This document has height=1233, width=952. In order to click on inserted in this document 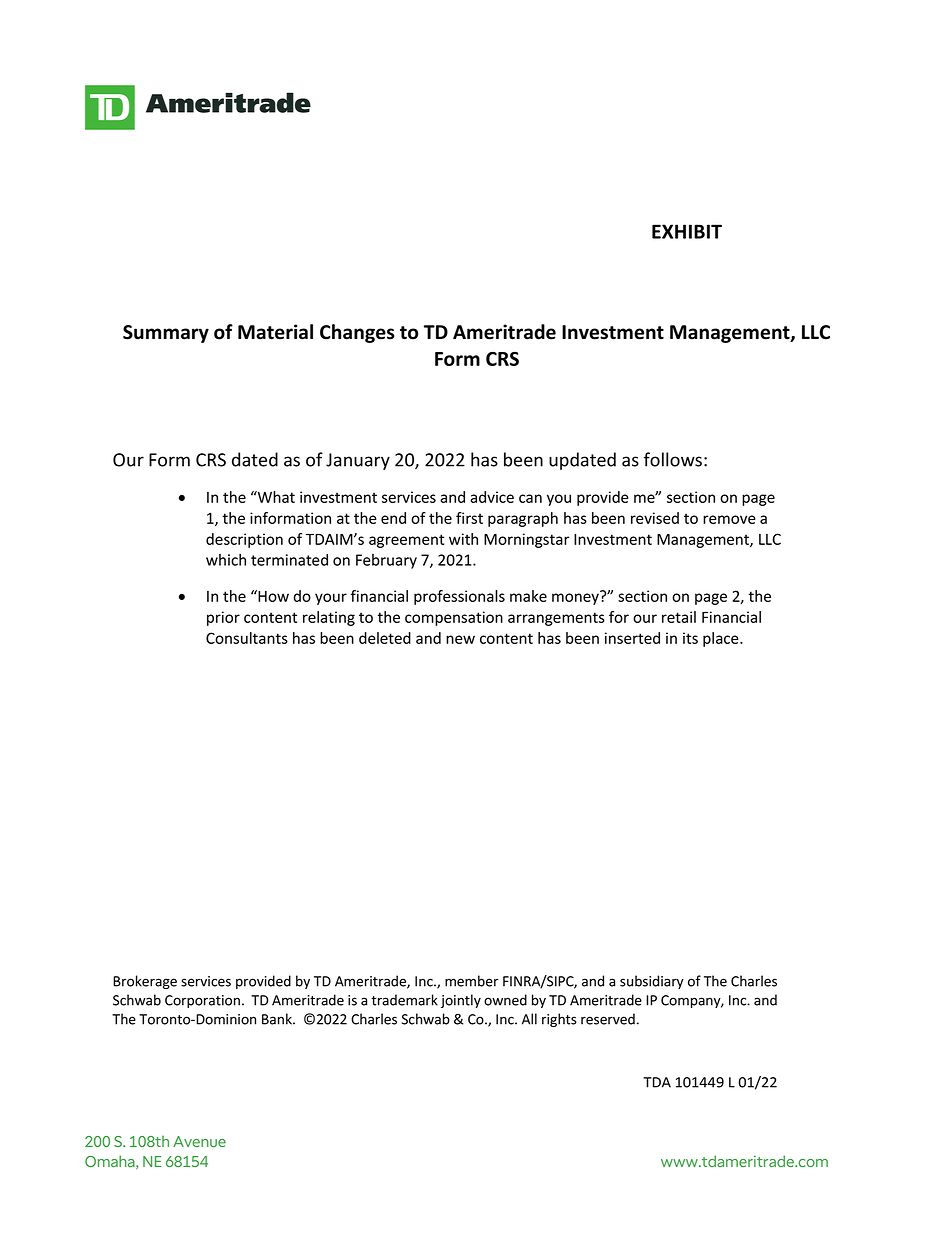, I will do `click(632, 638)`.
